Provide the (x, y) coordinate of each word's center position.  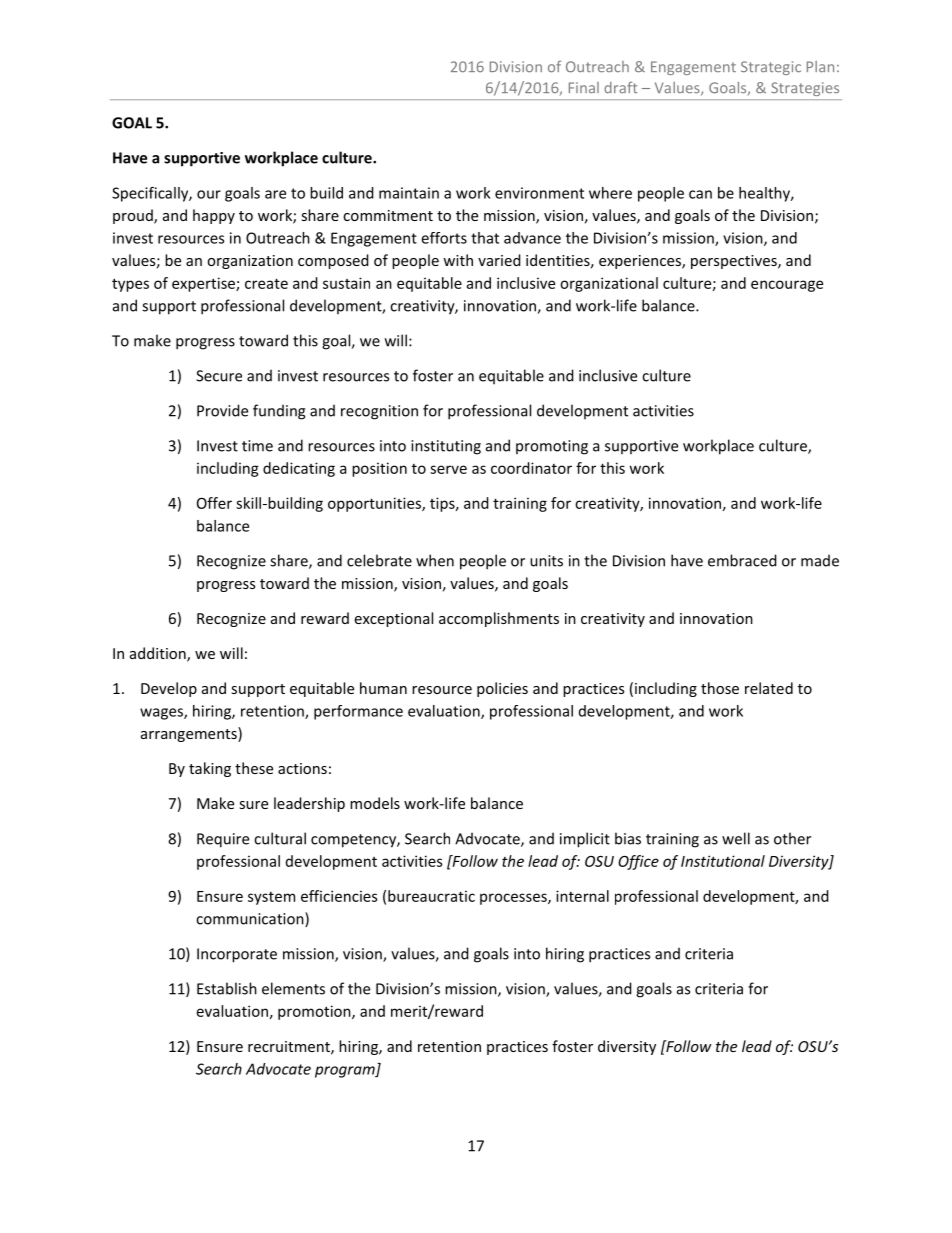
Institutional (723, 861)
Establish (227, 988)
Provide (222, 410)
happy (214, 216)
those (720, 688)
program (346, 1072)
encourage (787, 286)
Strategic (771, 68)
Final (584, 87)
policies (502, 689)
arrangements (190, 734)
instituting (446, 447)
